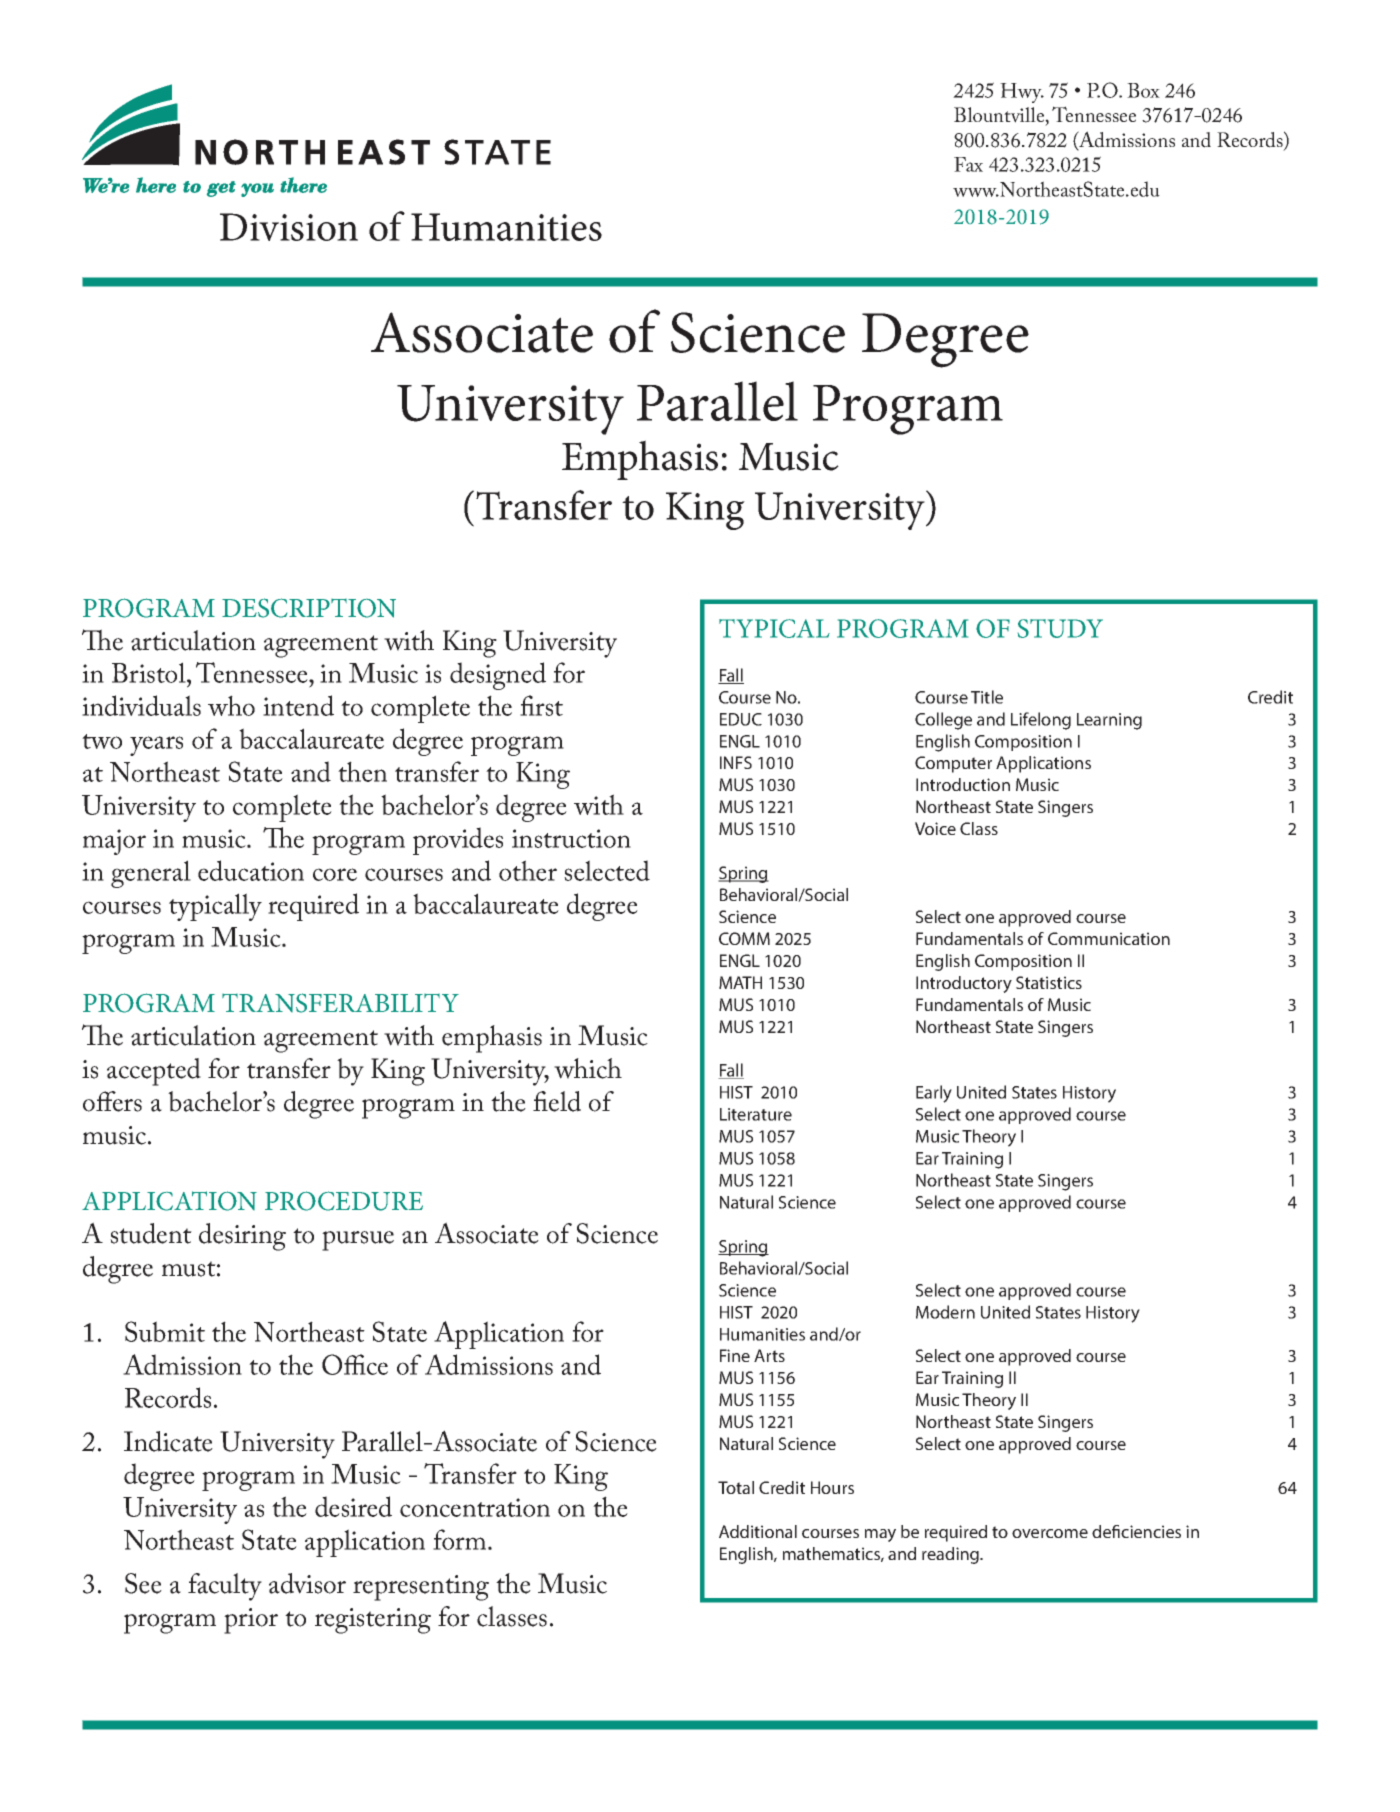 The image size is (1400, 1812). What do you see at coordinates (309, 608) in the screenshot?
I see `DESCRIPTION` at bounding box center [309, 608].
